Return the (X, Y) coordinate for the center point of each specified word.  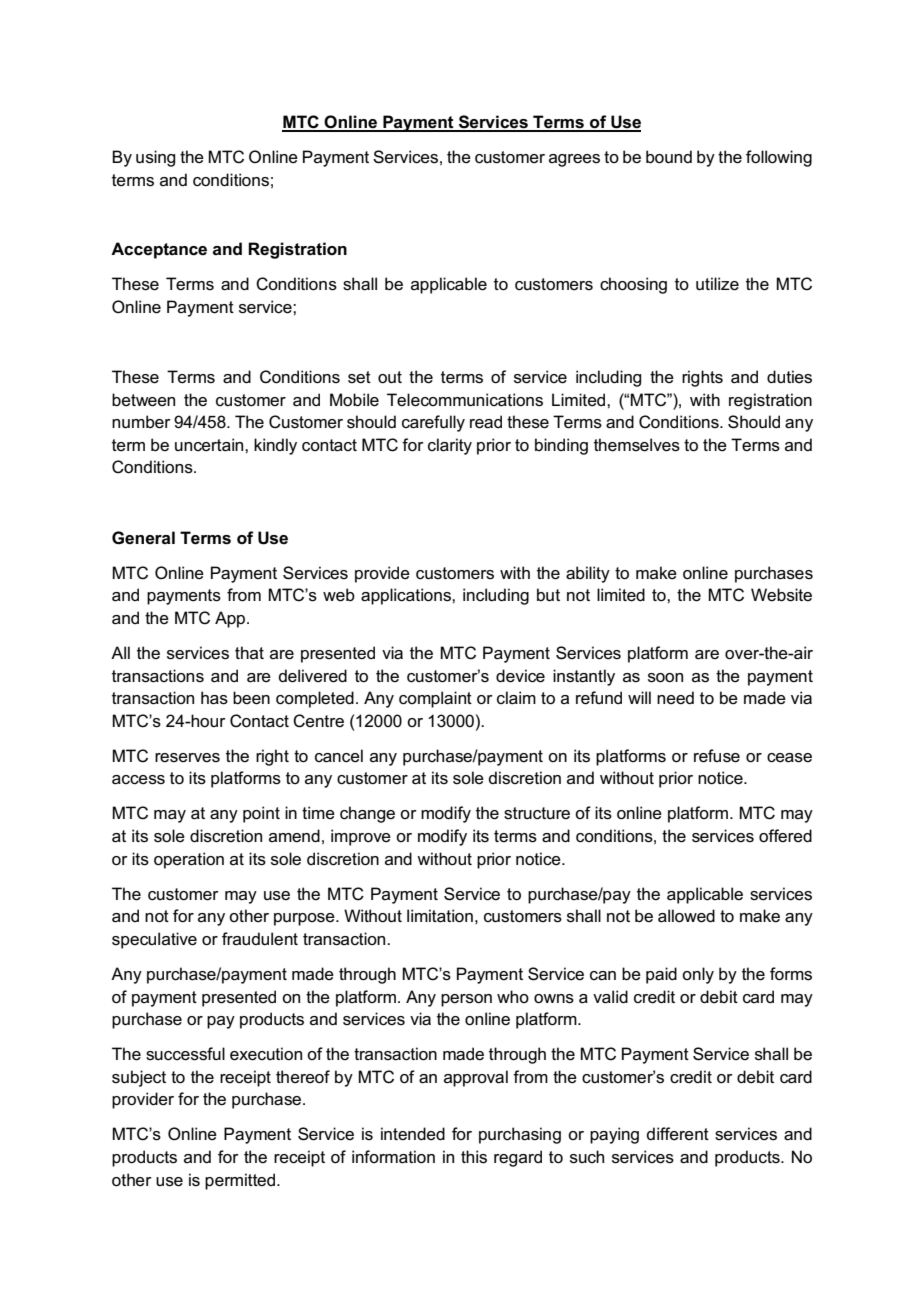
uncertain (210, 445)
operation (189, 860)
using (155, 158)
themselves (637, 445)
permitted (241, 1181)
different (678, 1134)
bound (669, 157)
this (474, 1157)
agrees (574, 160)
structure (537, 813)
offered (785, 836)
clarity (450, 446)
